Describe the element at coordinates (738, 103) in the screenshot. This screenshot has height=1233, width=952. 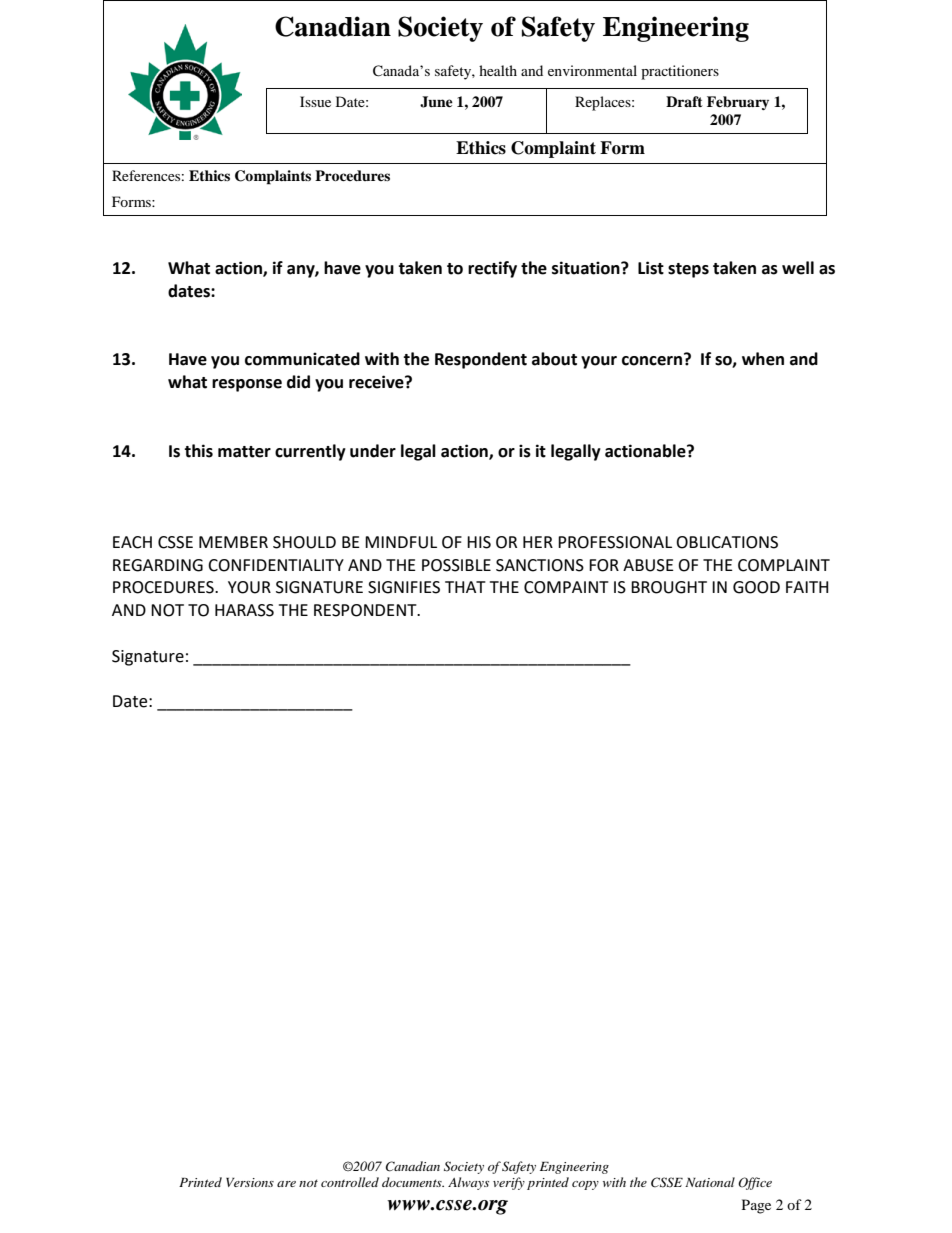
I see `February` at that location.
